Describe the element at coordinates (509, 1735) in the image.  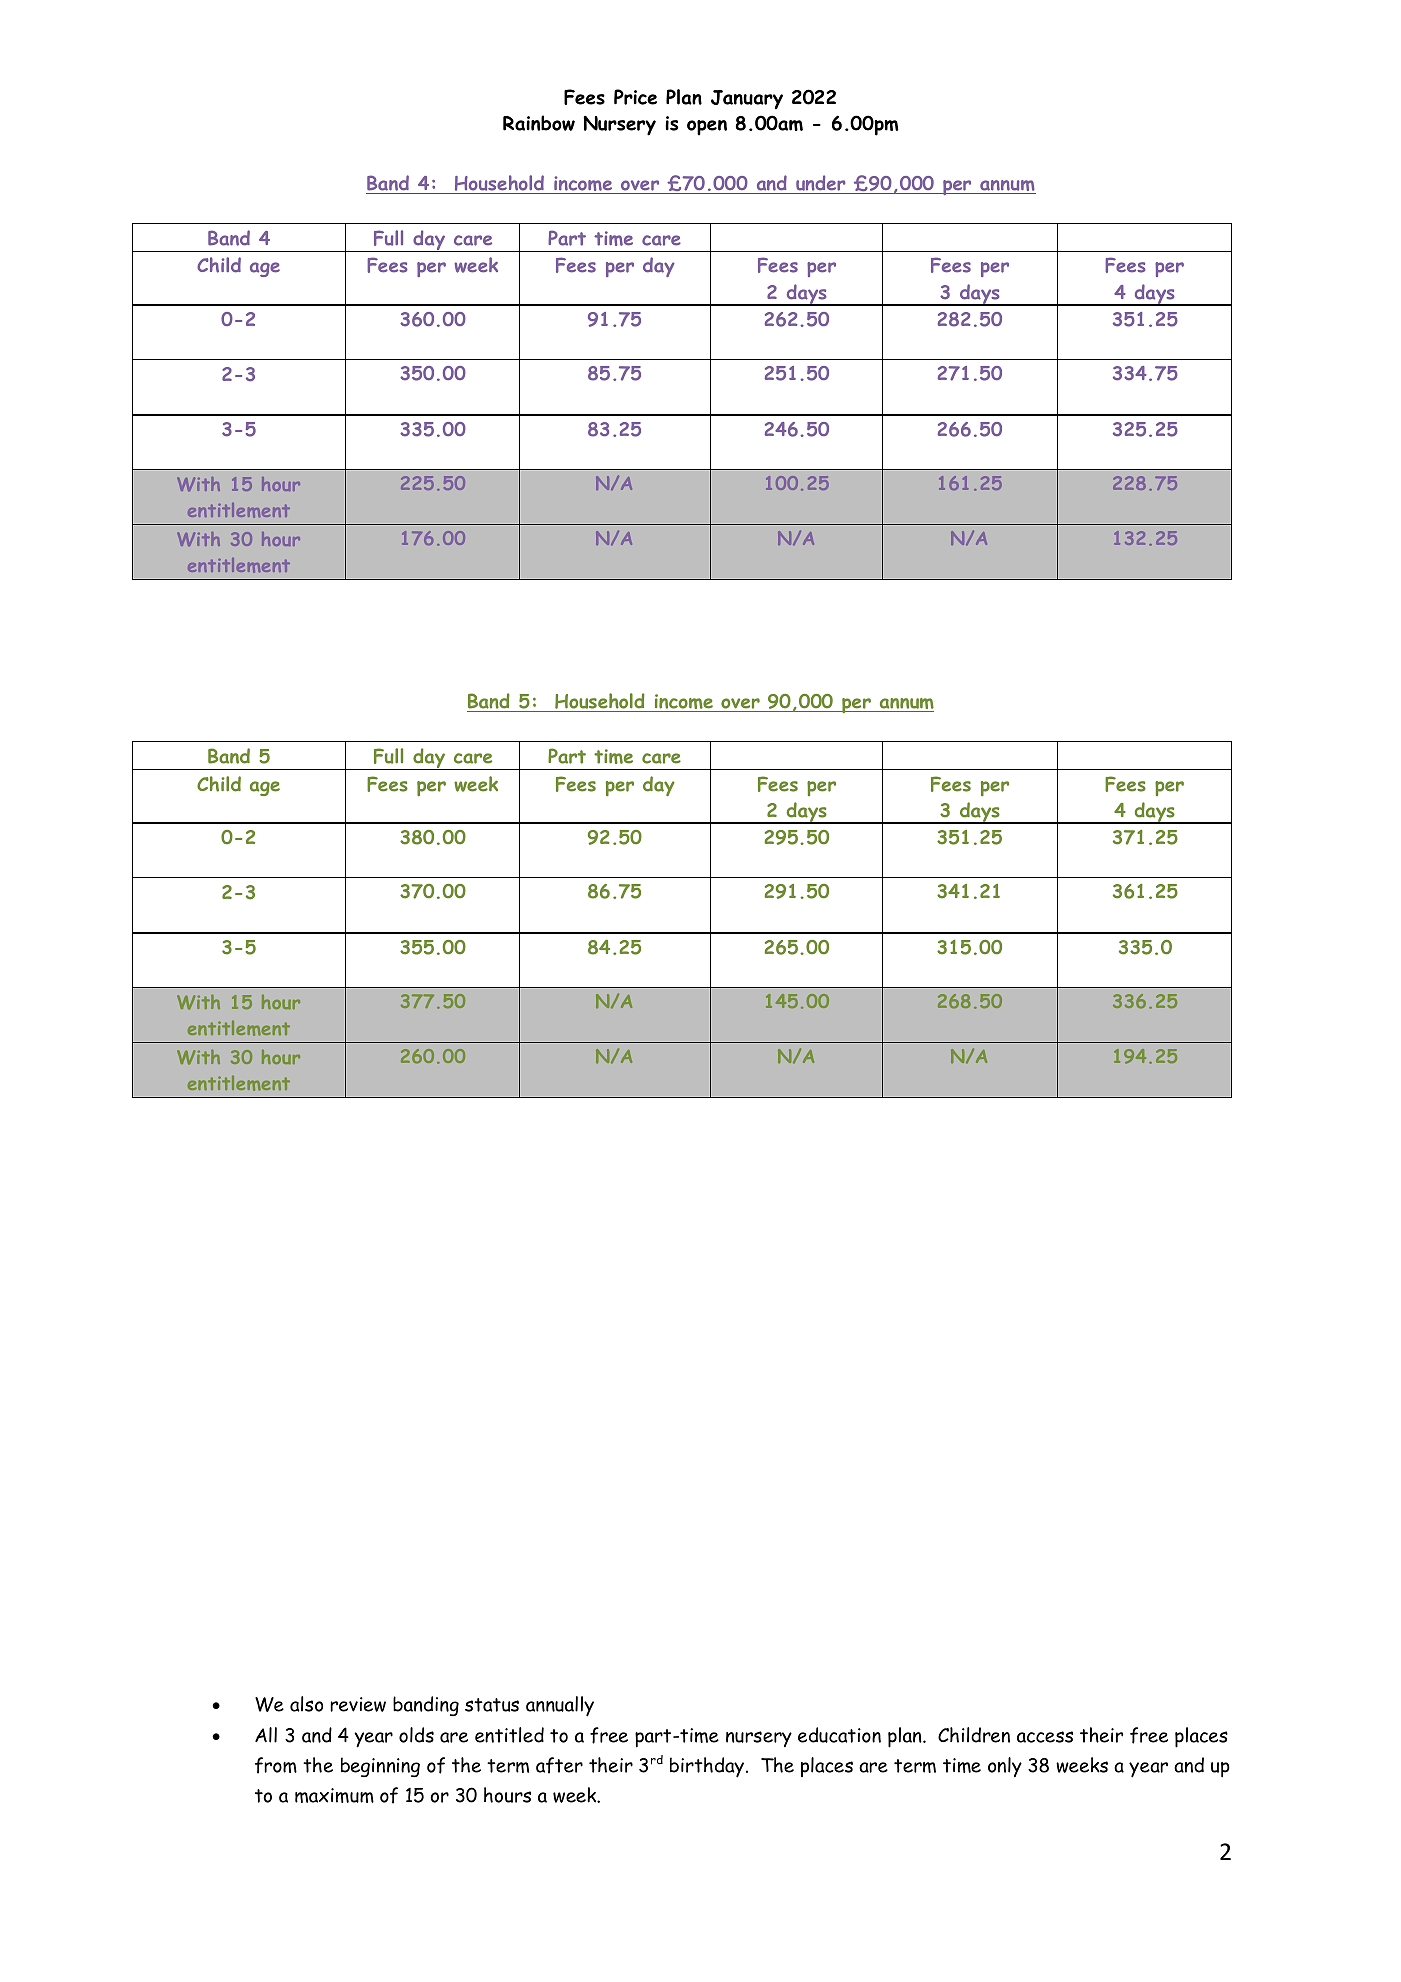
I see `entitled` at that location.
